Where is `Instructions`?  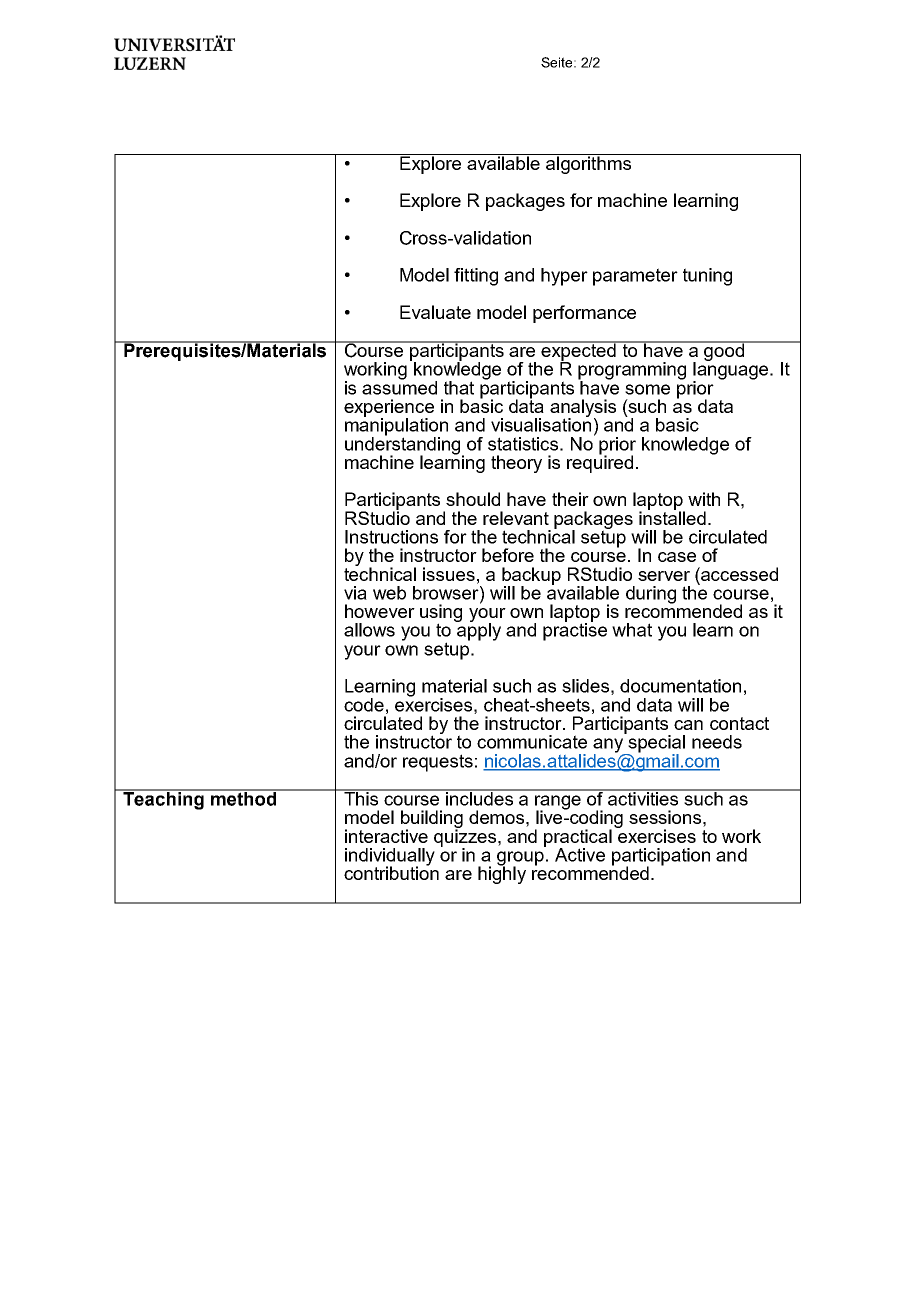
Instructions is located at coordinates (391, 537).
